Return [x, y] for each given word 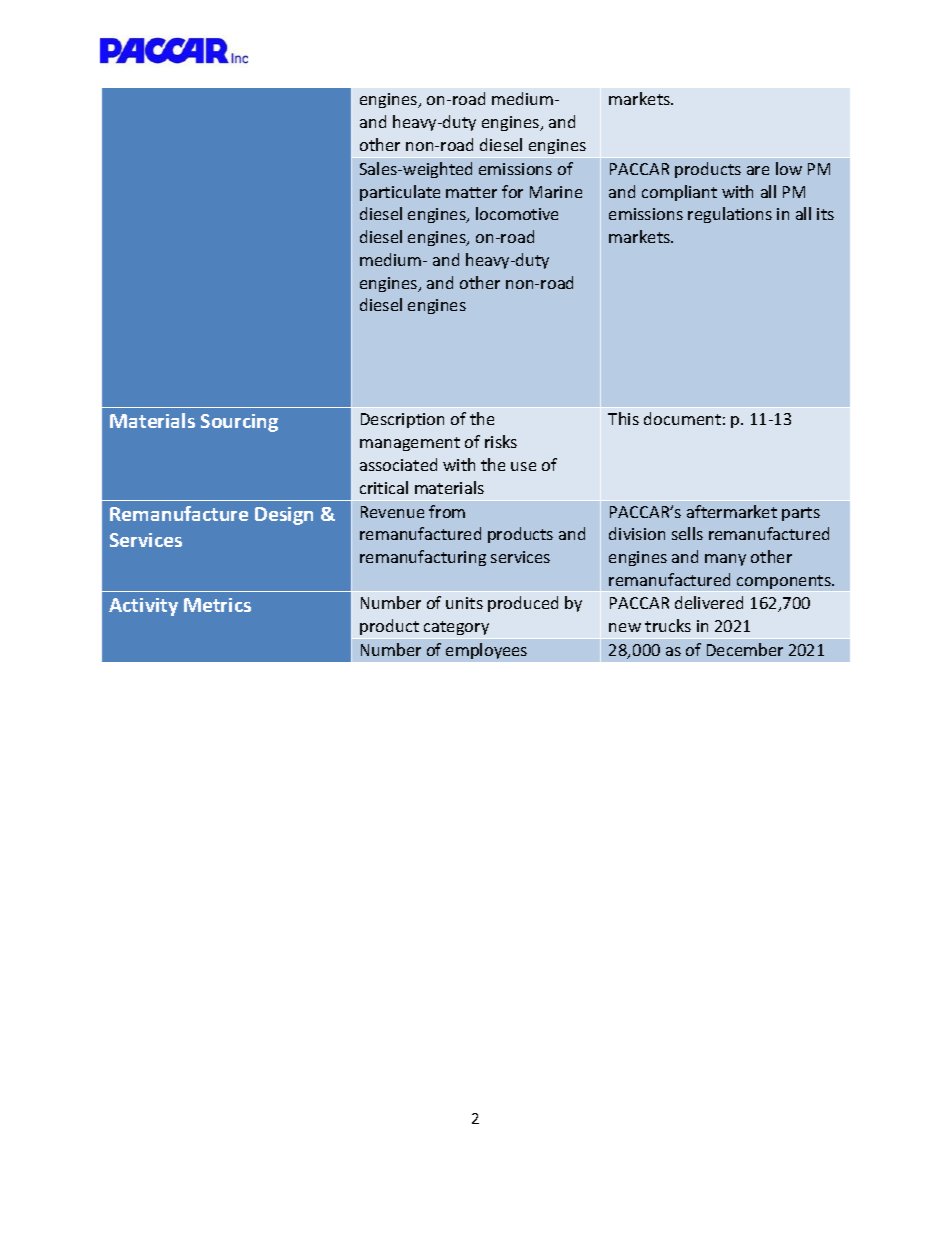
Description [402, 420]
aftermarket [732, 511]
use [523, 466]
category [456, 628]
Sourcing [239, 423]
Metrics [217, 605]
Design [284, 516]
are [758, 170]
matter [471, 192]
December [745, 649]
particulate [400, 193]
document [682, 418]
